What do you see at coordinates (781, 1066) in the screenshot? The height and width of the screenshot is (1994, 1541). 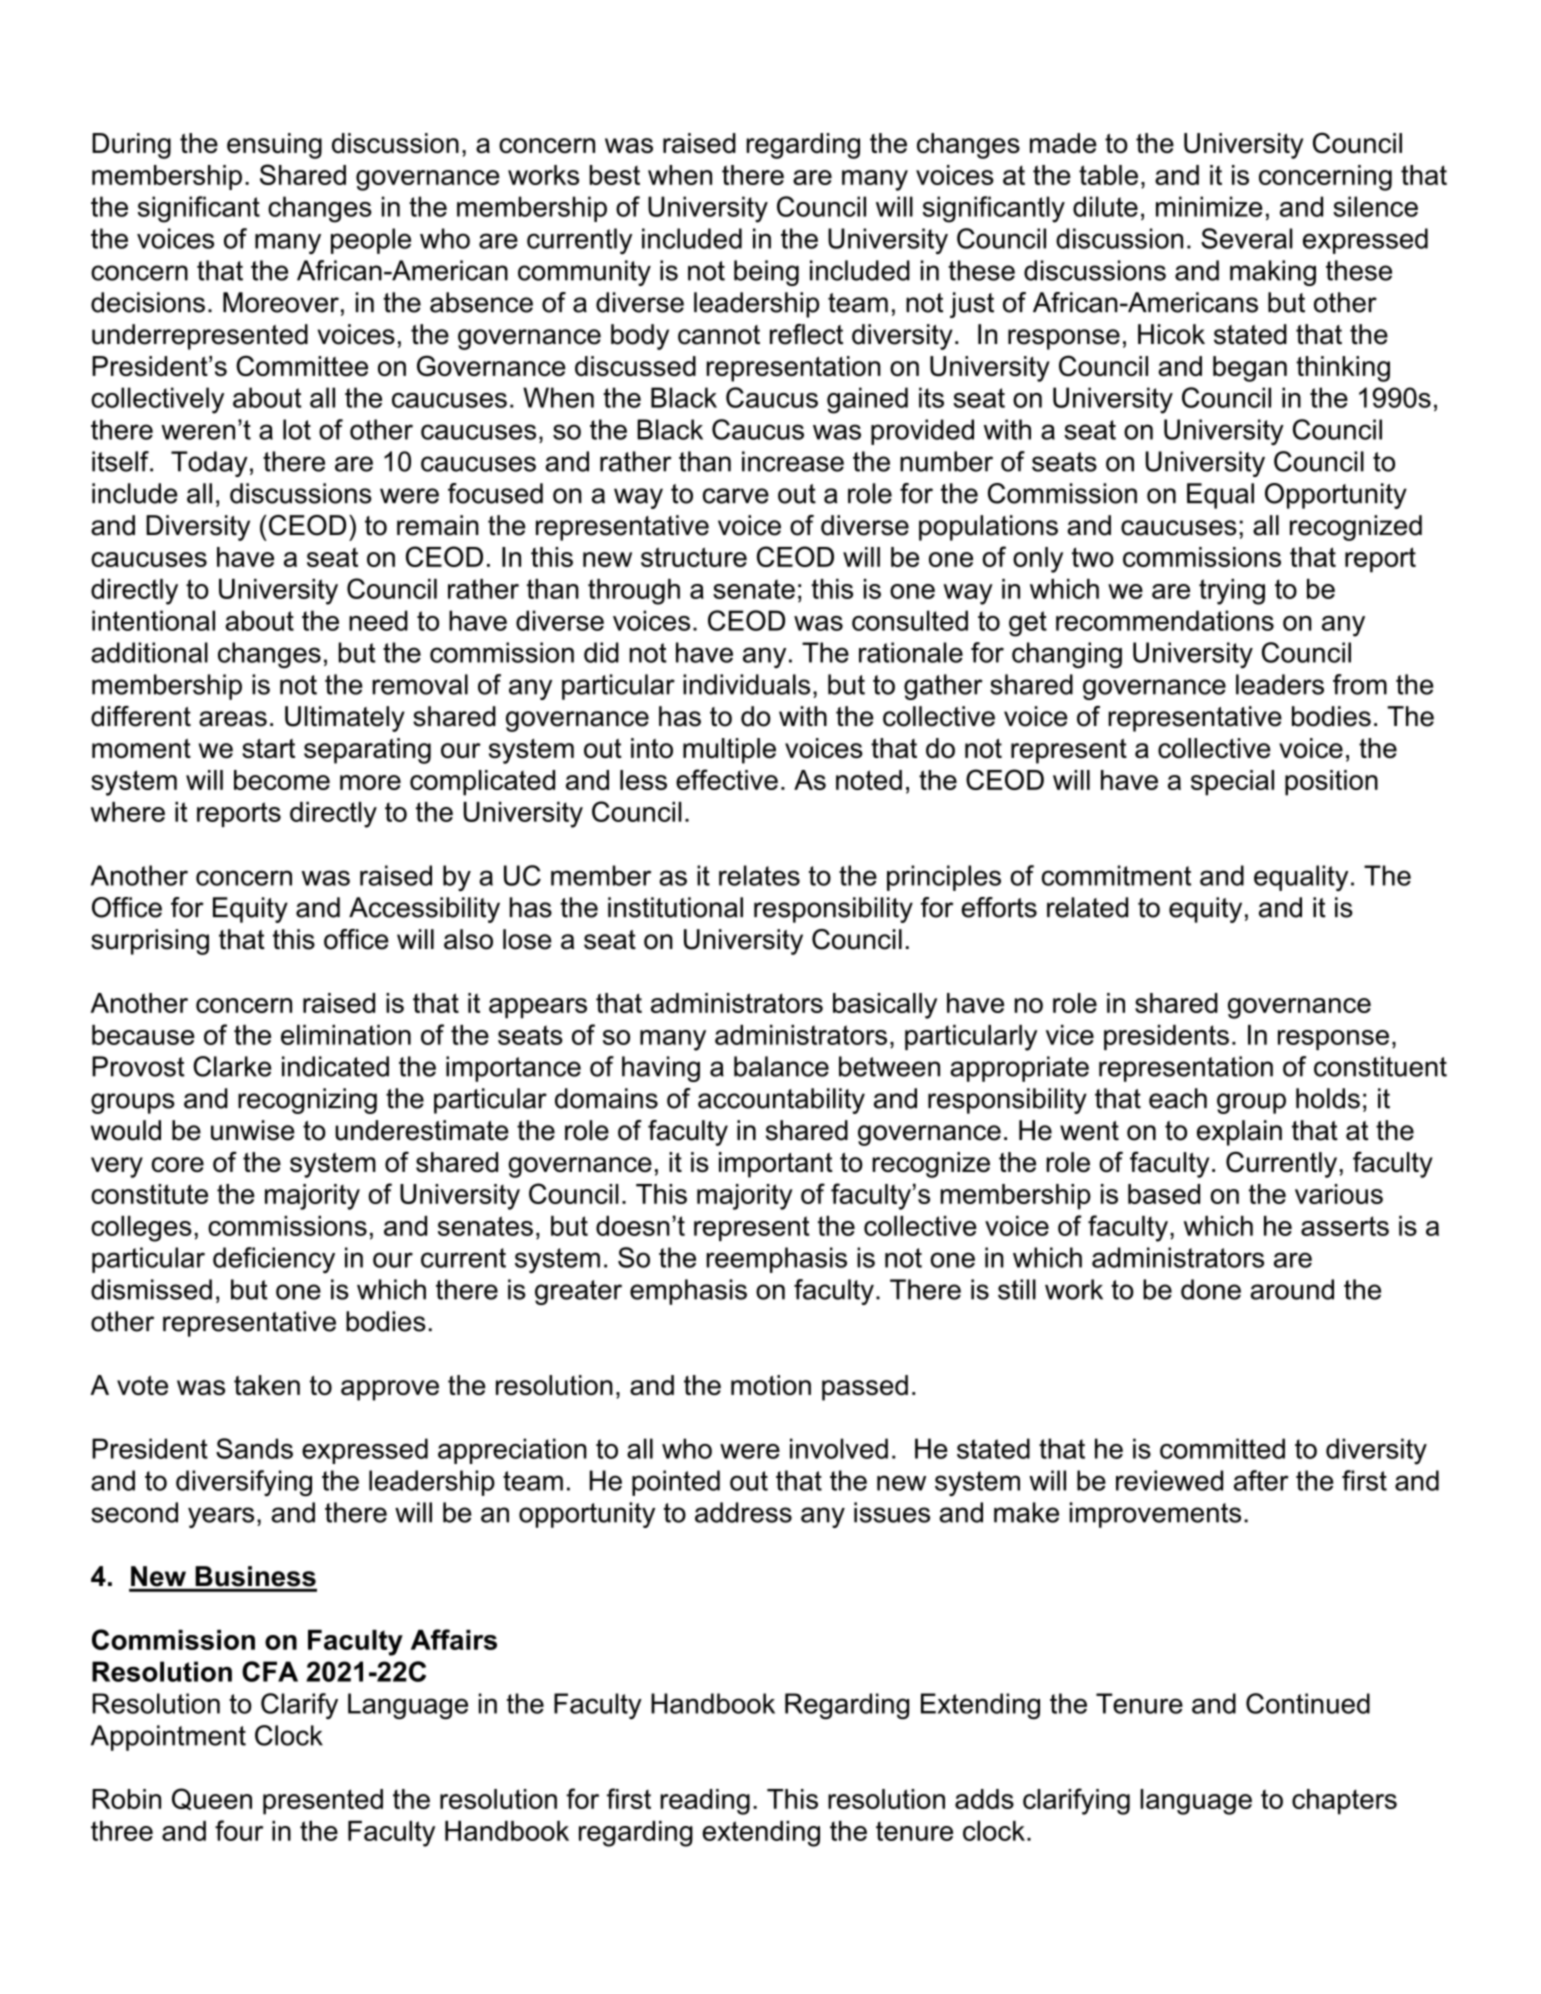 I see `balance` at bounding box center [781, 1066].
